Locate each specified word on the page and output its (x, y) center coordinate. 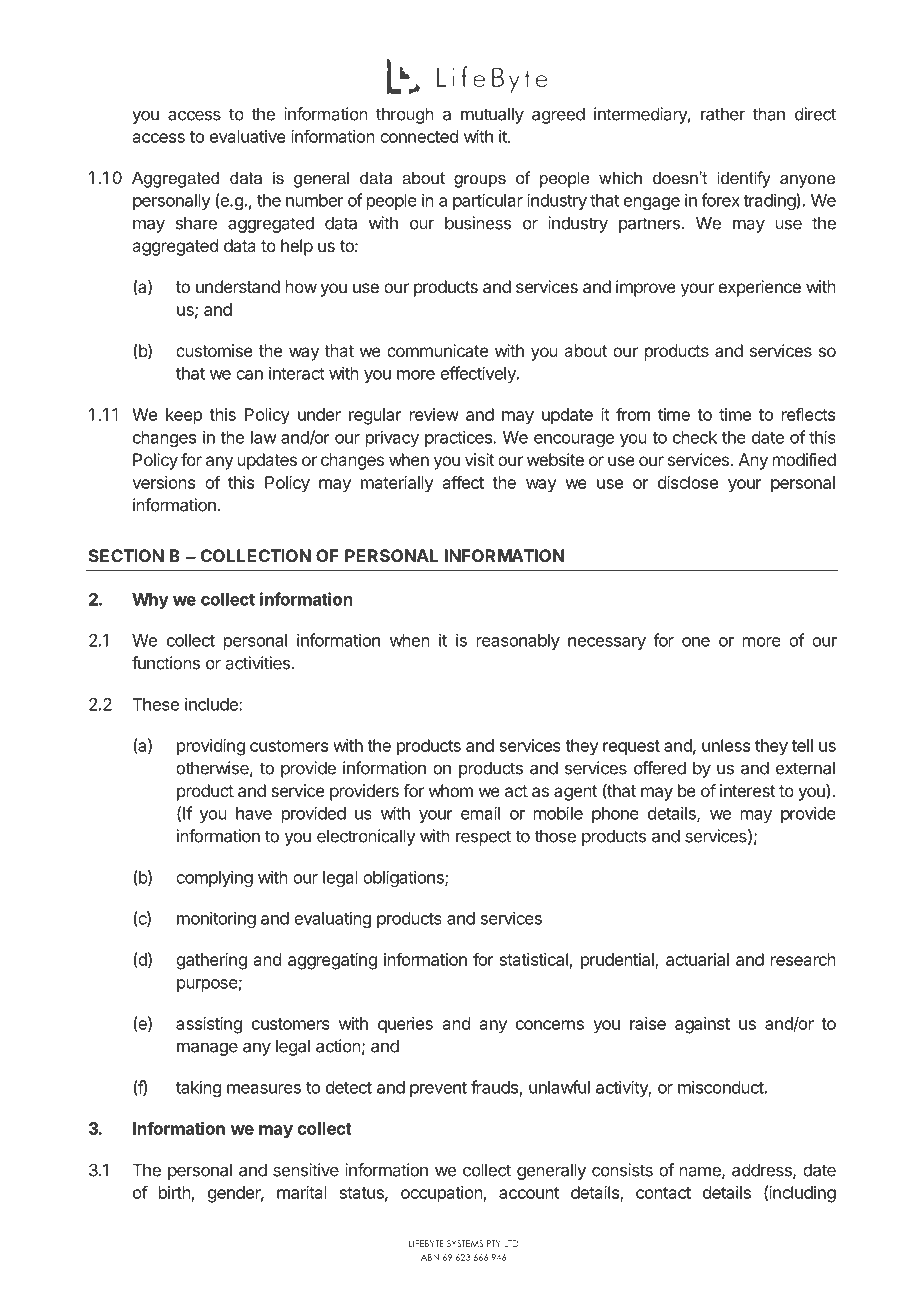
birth (175, 1192)
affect (463, 482)
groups (480, 181)
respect (483, 838)
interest (747, 790)
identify (744, 179)
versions (163, 482)
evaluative (248, 136)
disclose (688, 482)
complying (214, 878)
